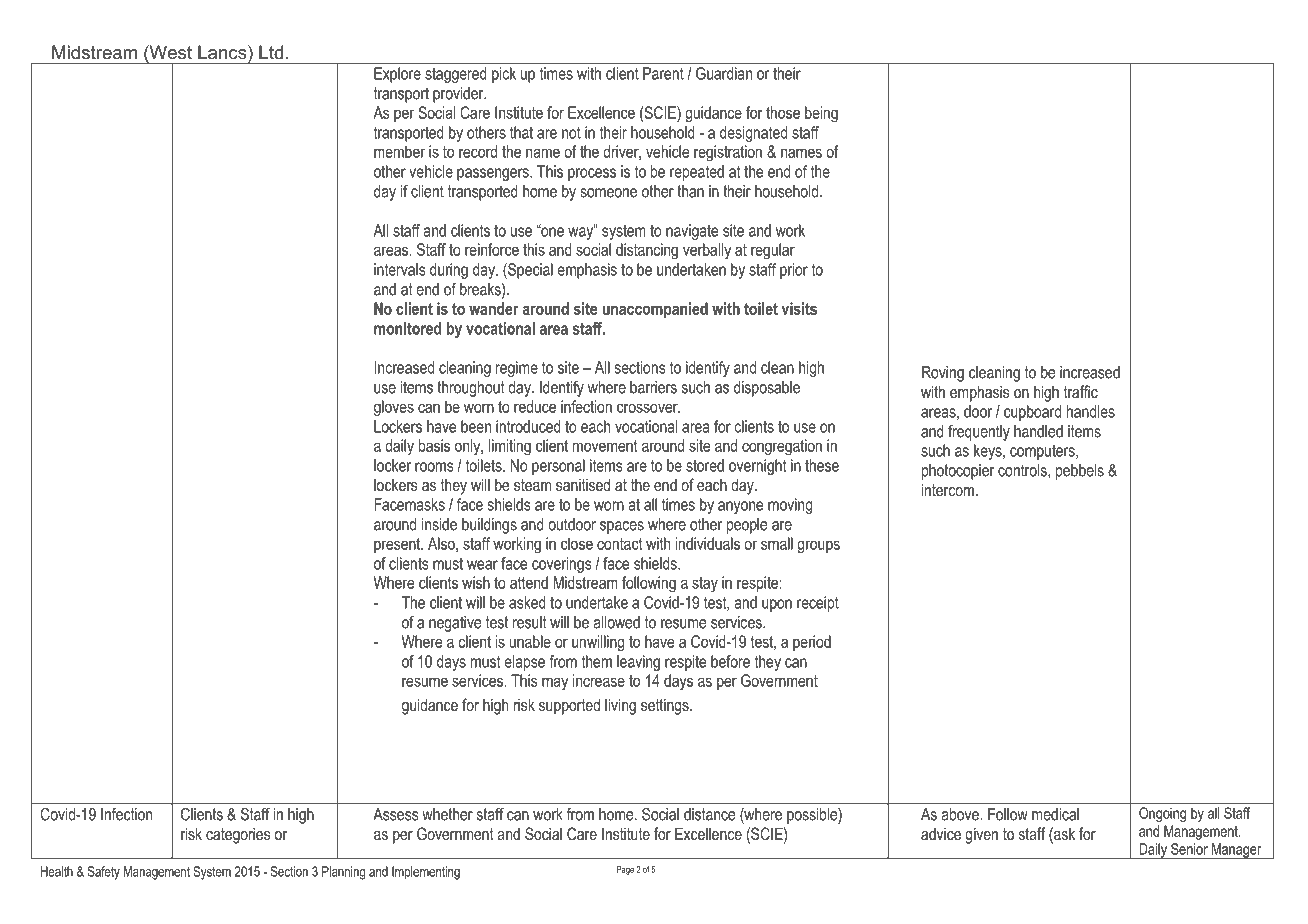 This document has width=1308, height=924. Describe the element at coordinates (271, 52) in the document. I see `Ltd` at that location.
